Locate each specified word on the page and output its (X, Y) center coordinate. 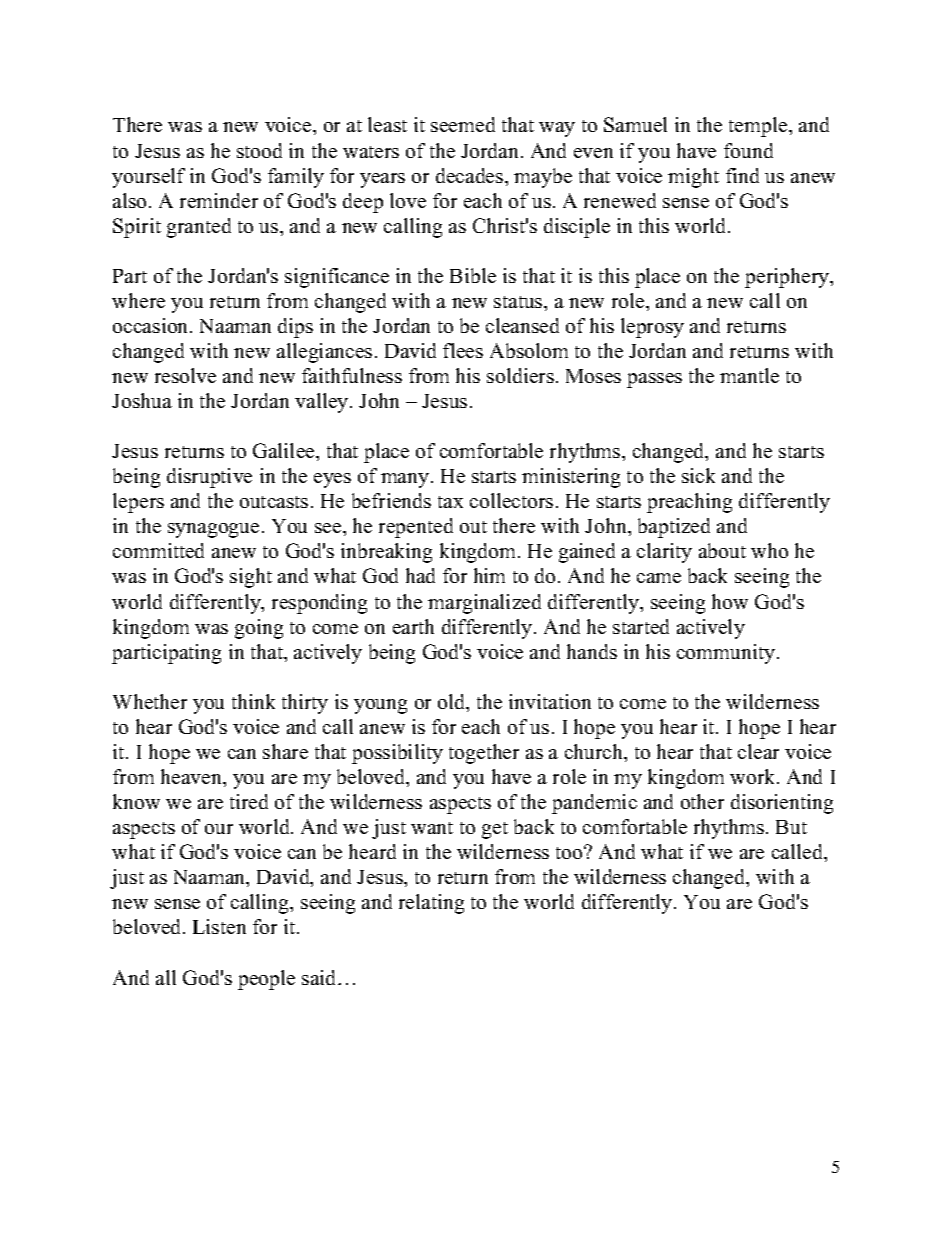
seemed (463, 124)
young (380, 706)
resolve (185, 375)
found (748, 150)
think (253, 701)
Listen (219, 926)
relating (431, 904)
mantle (749, 375)
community (727, 654)
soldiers (520, 375)
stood (259, 150)
